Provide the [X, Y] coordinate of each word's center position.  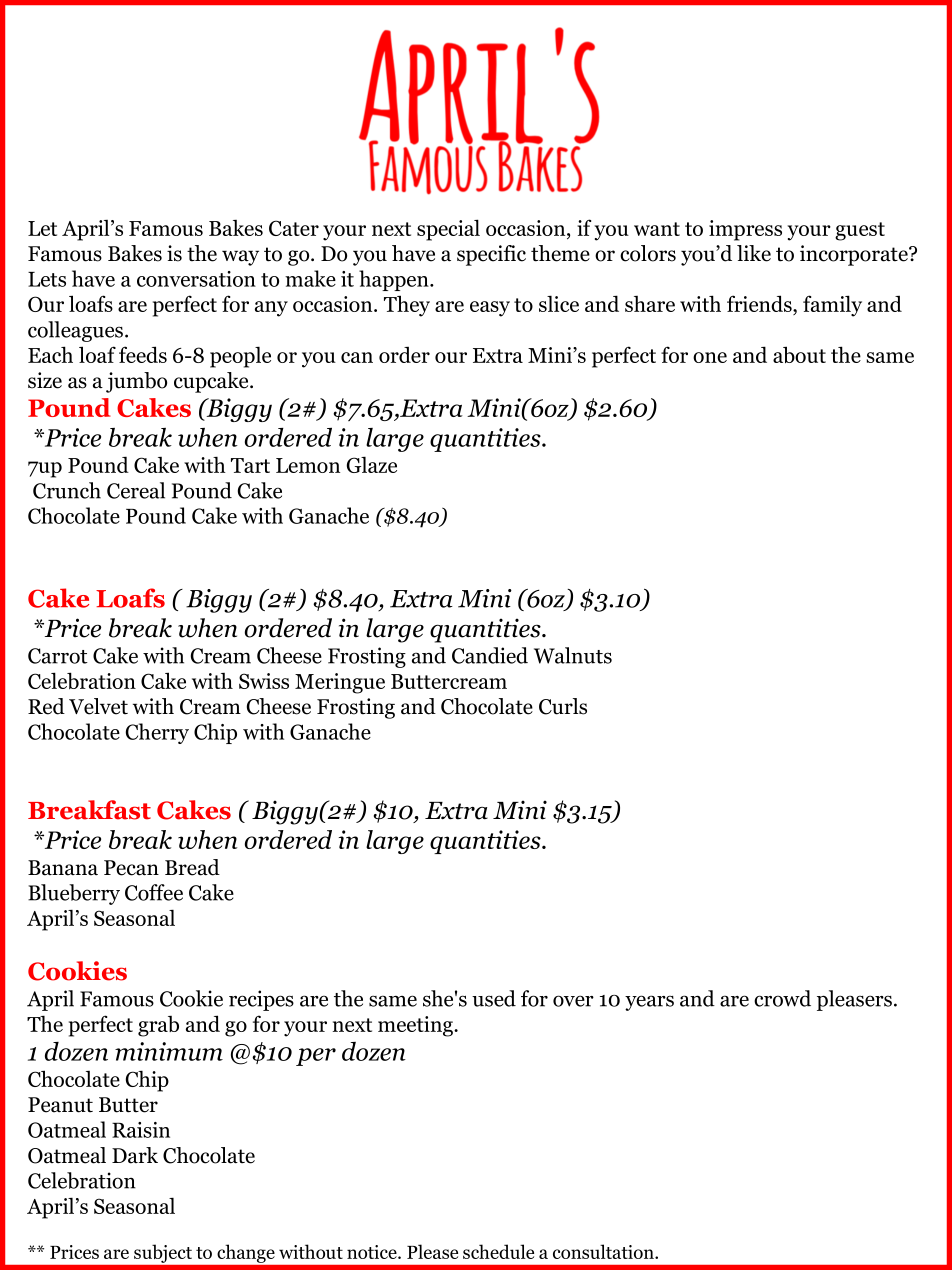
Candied [490, 655]
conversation [196, 279]
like [754, 253]
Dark [135, 1155]
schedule [498, 1251]
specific [491, 255]
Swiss [264, 681]
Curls [563, 706]
